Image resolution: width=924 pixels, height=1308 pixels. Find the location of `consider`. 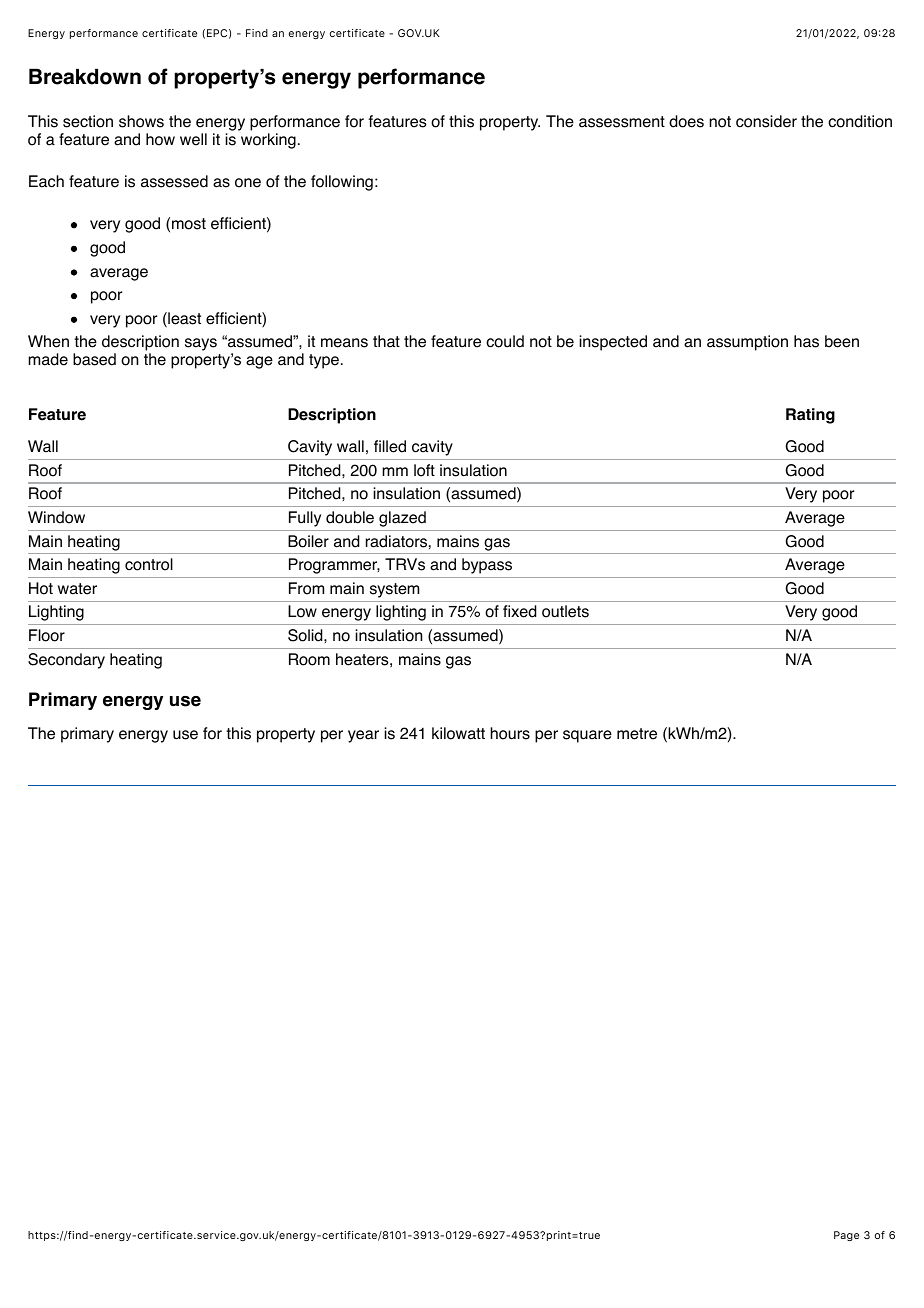

consider is located at coordinates (766, 121).
